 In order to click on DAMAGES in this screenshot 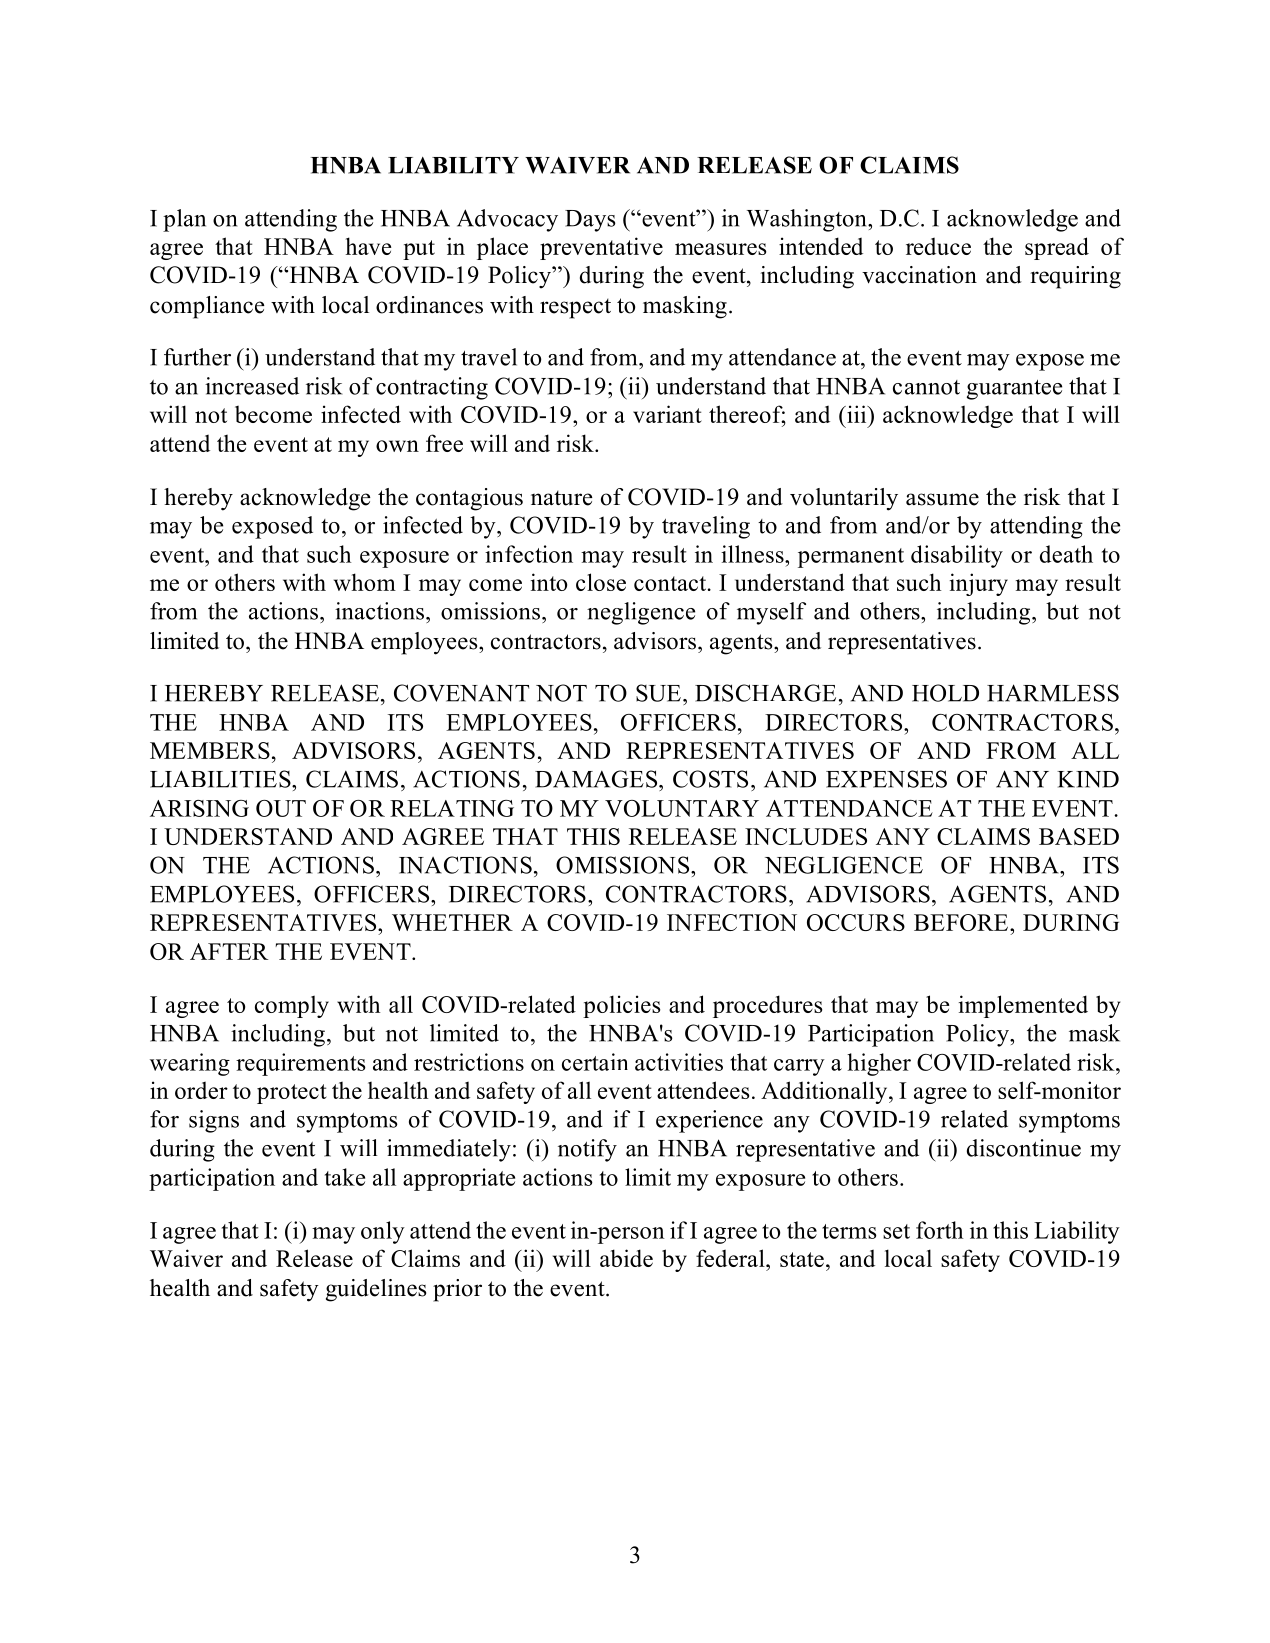, I will do `click(596, 779)`.
